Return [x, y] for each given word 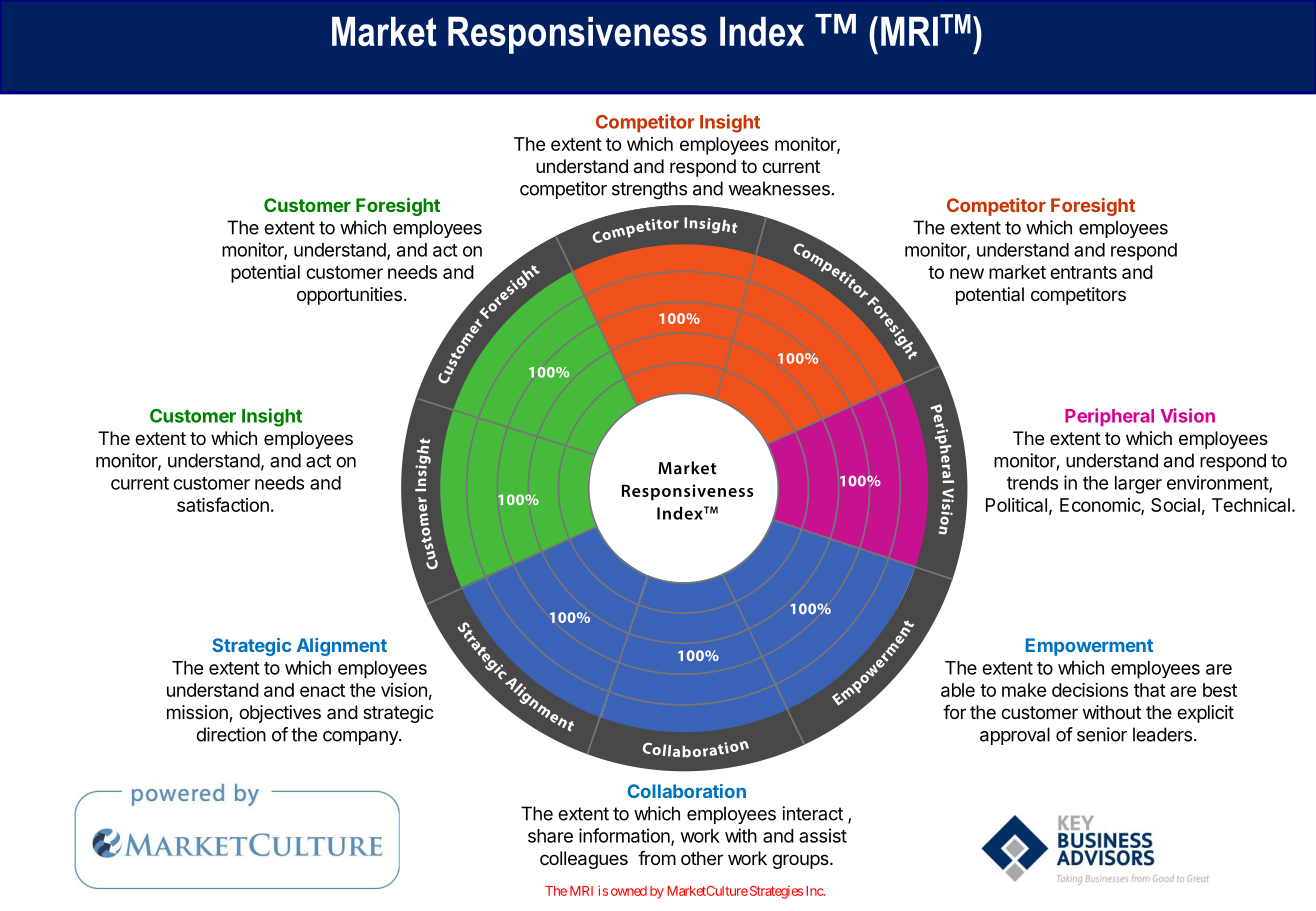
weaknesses [779, 188]
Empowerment [1089, 647]
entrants [1083, 272]
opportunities [349, 296]
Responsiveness [577, 35]
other [702, 858]
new [967, 273]
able [958, 690]
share [550, 836]
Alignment [342, 647]
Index [762, 31]
